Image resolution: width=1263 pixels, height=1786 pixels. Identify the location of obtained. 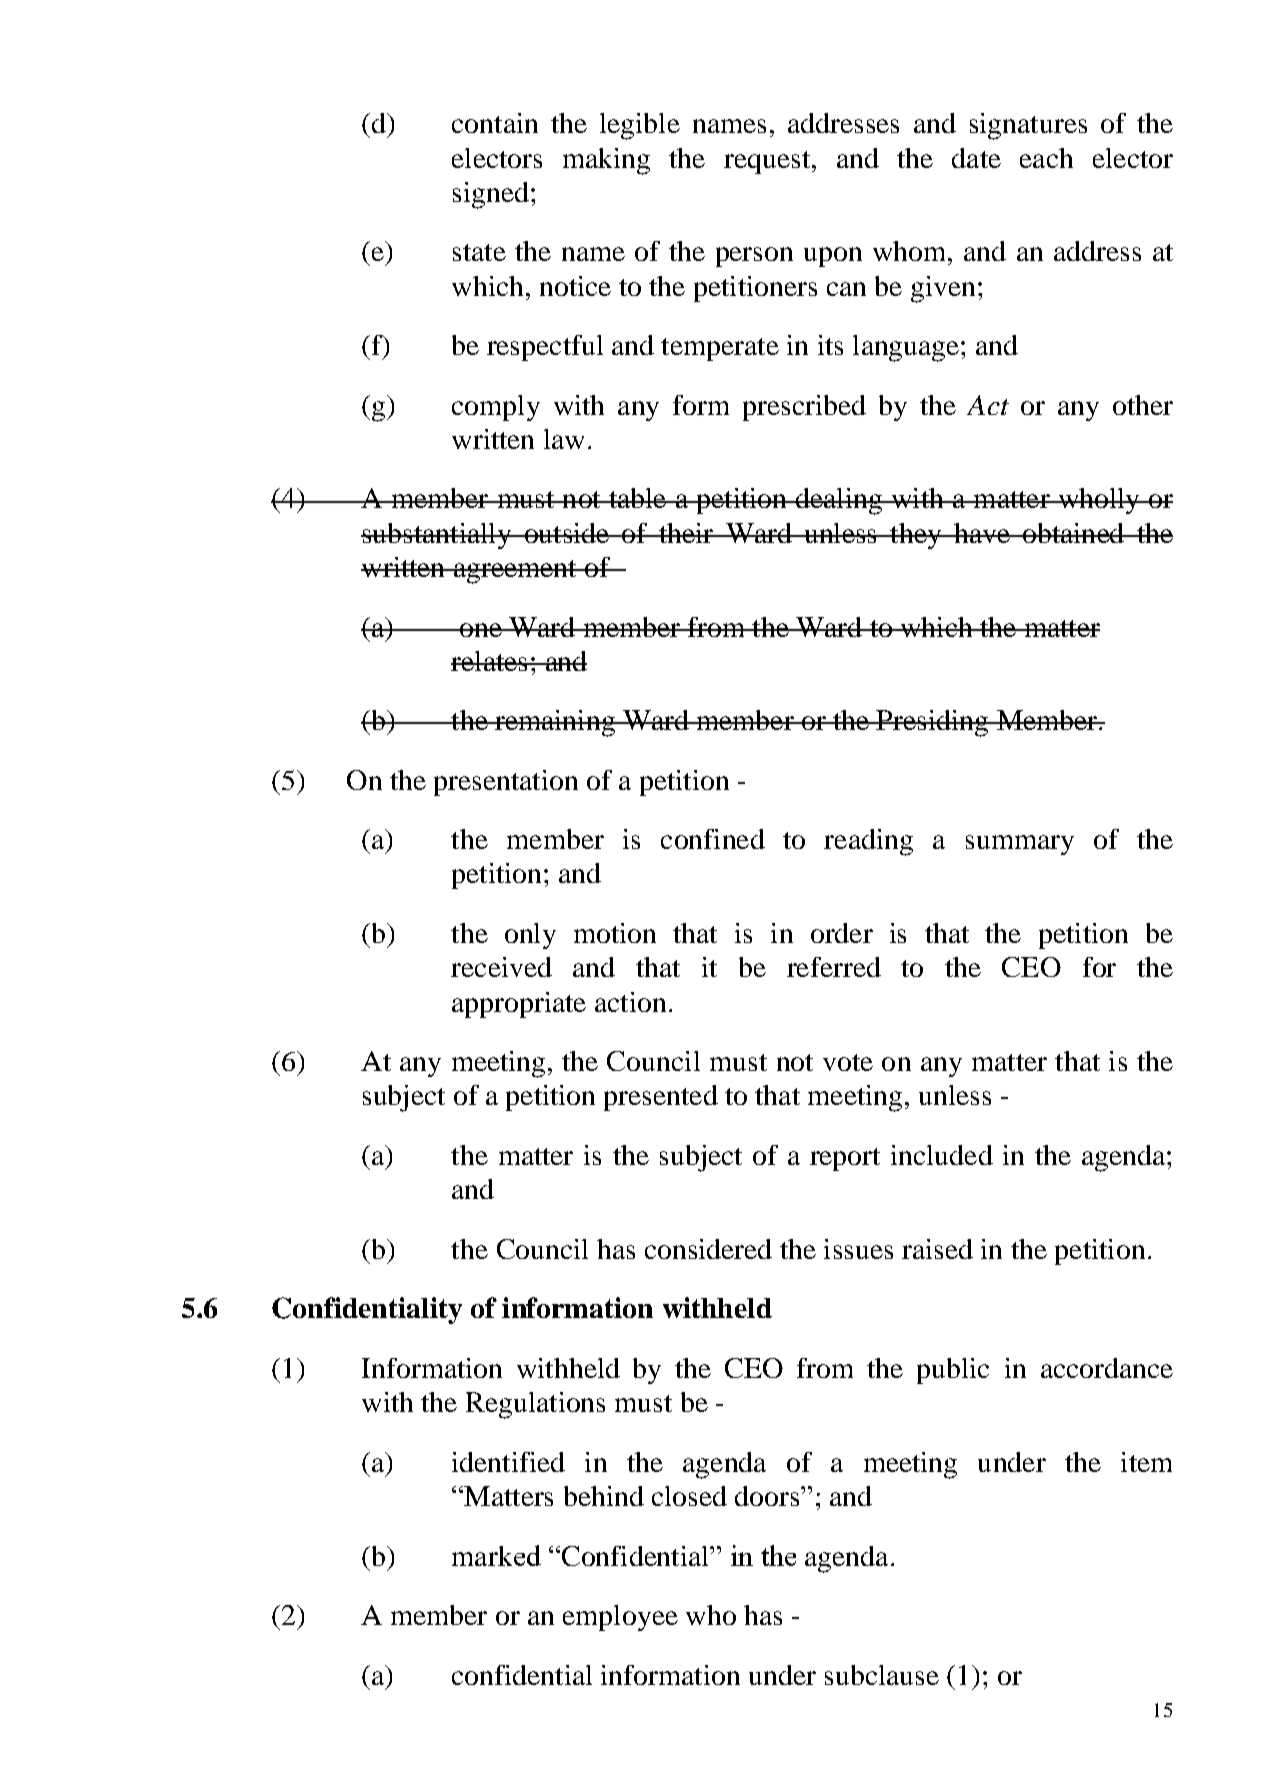
(1074, 533).
